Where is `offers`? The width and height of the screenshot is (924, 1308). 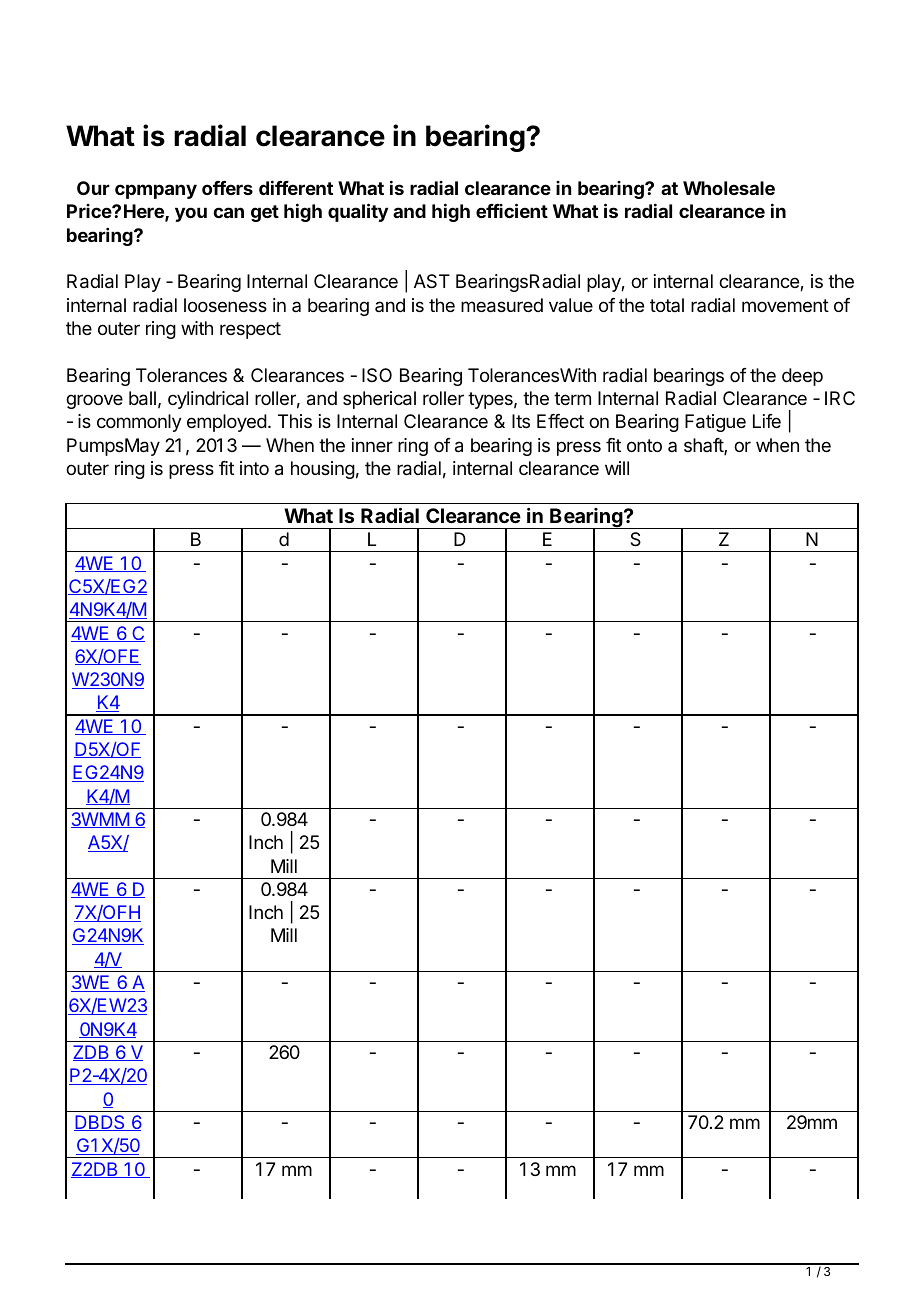
offers is located at coordinates (227, 188).
